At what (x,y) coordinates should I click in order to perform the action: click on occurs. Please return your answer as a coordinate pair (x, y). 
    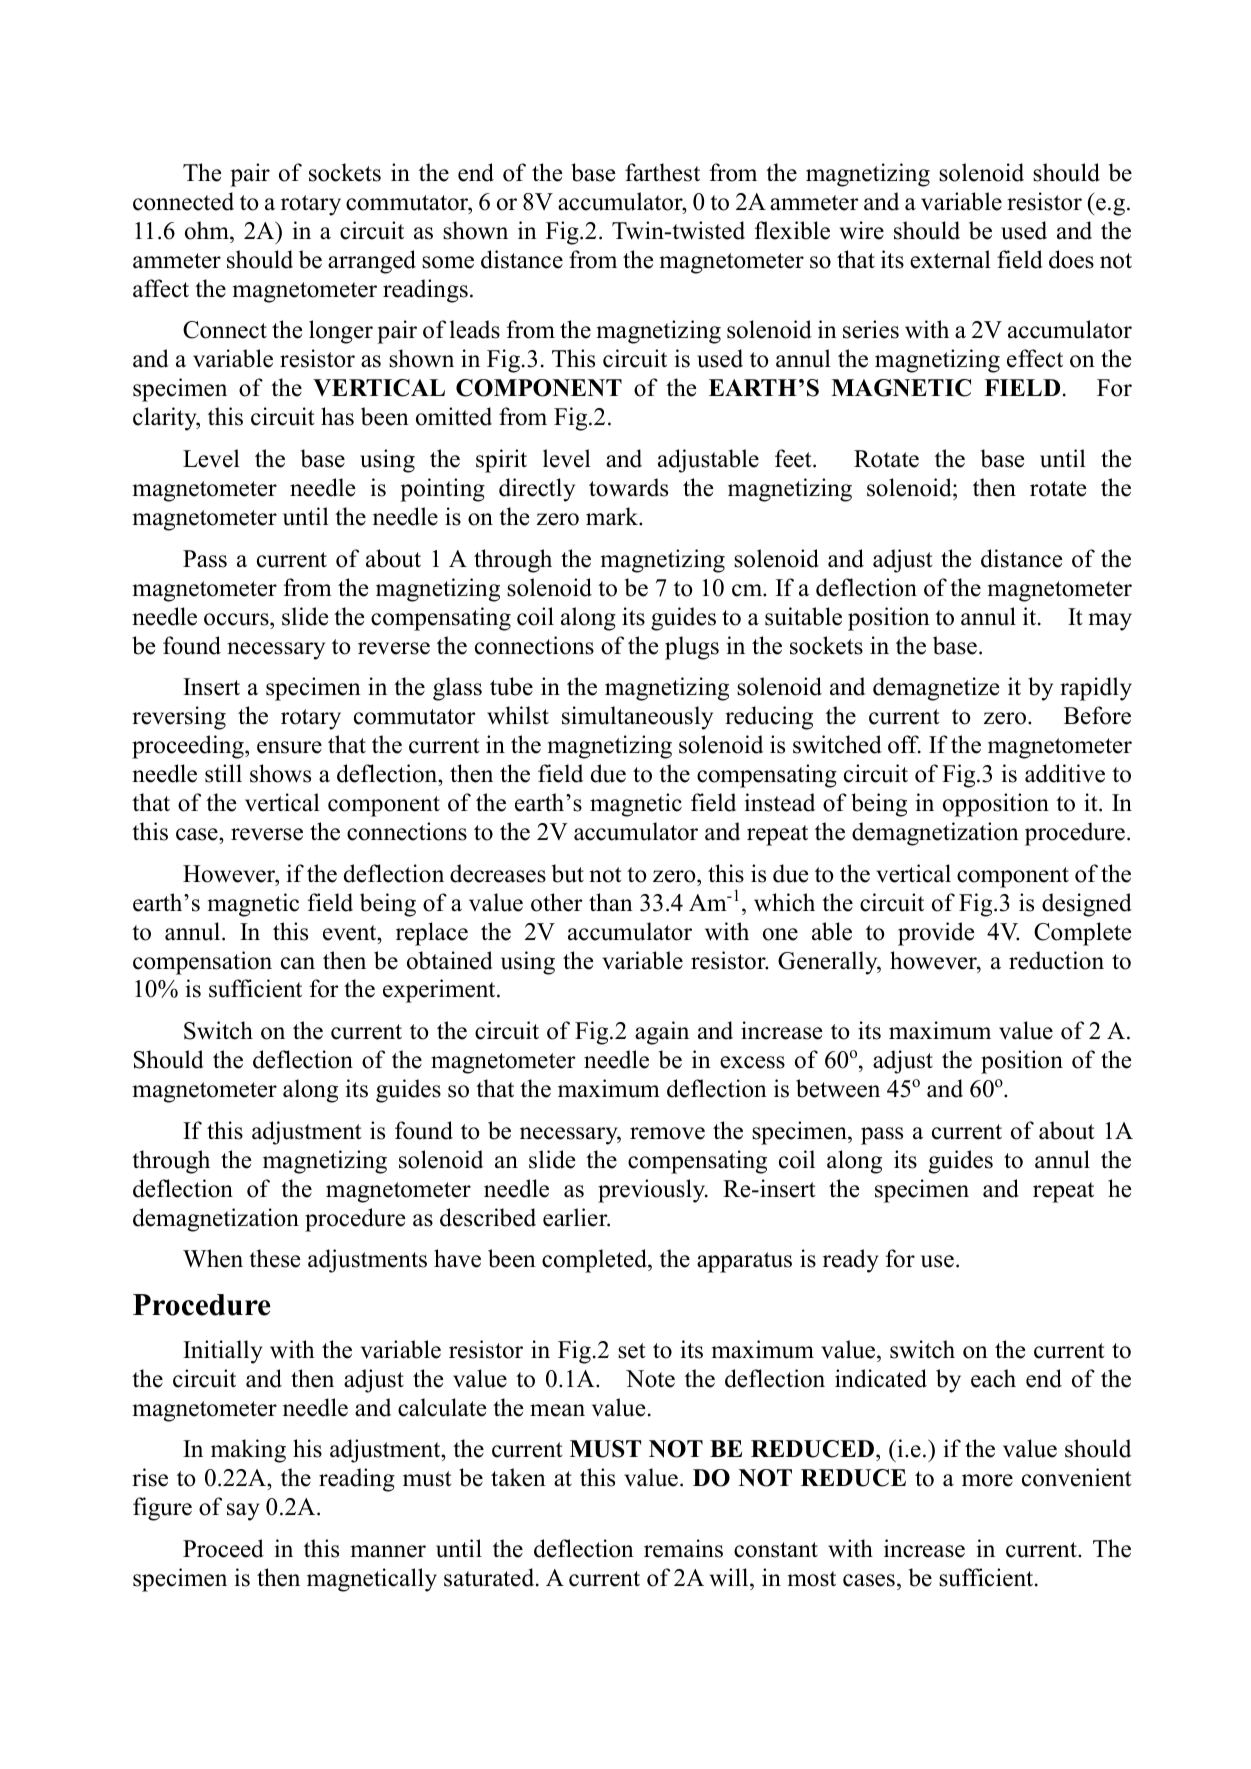
    Looking at the image, I should click on (237, 619).
